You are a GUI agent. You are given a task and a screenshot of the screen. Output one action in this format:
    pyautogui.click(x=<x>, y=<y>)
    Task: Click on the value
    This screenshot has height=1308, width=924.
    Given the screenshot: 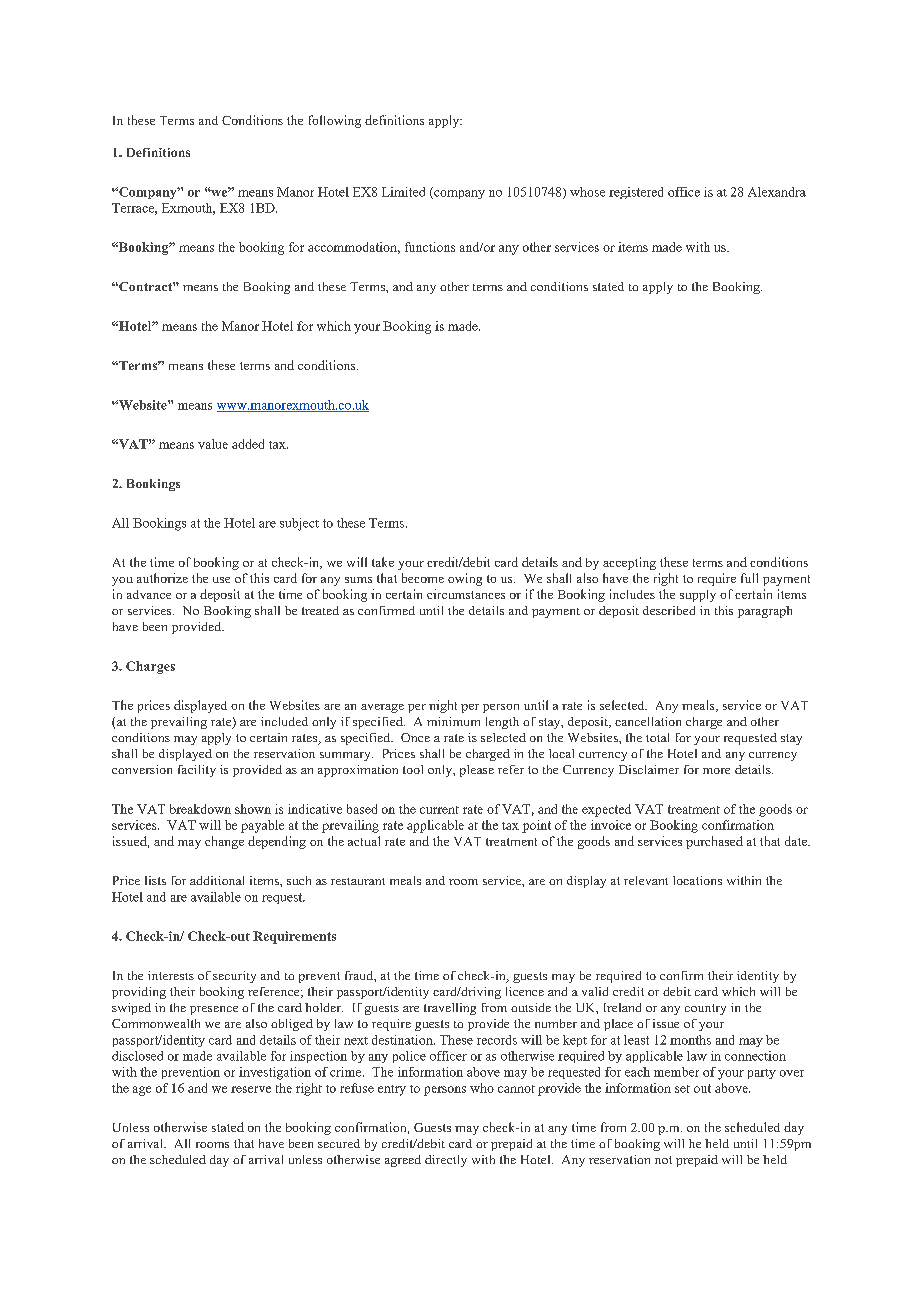 What is the action you would take?
    pyautogui.click(x=213, y=444)
